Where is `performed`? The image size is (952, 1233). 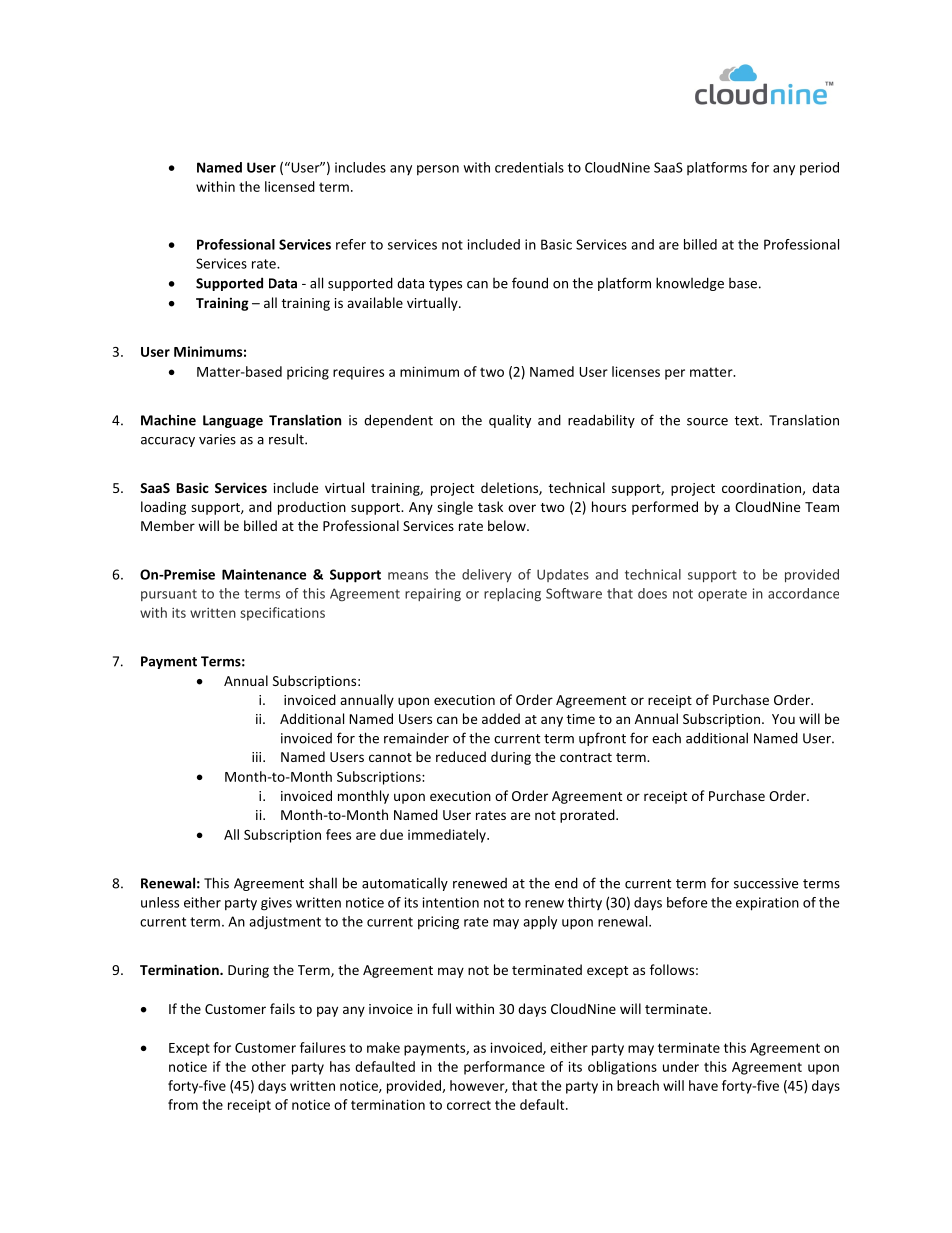
performed is located at coordinates (665, 508).
